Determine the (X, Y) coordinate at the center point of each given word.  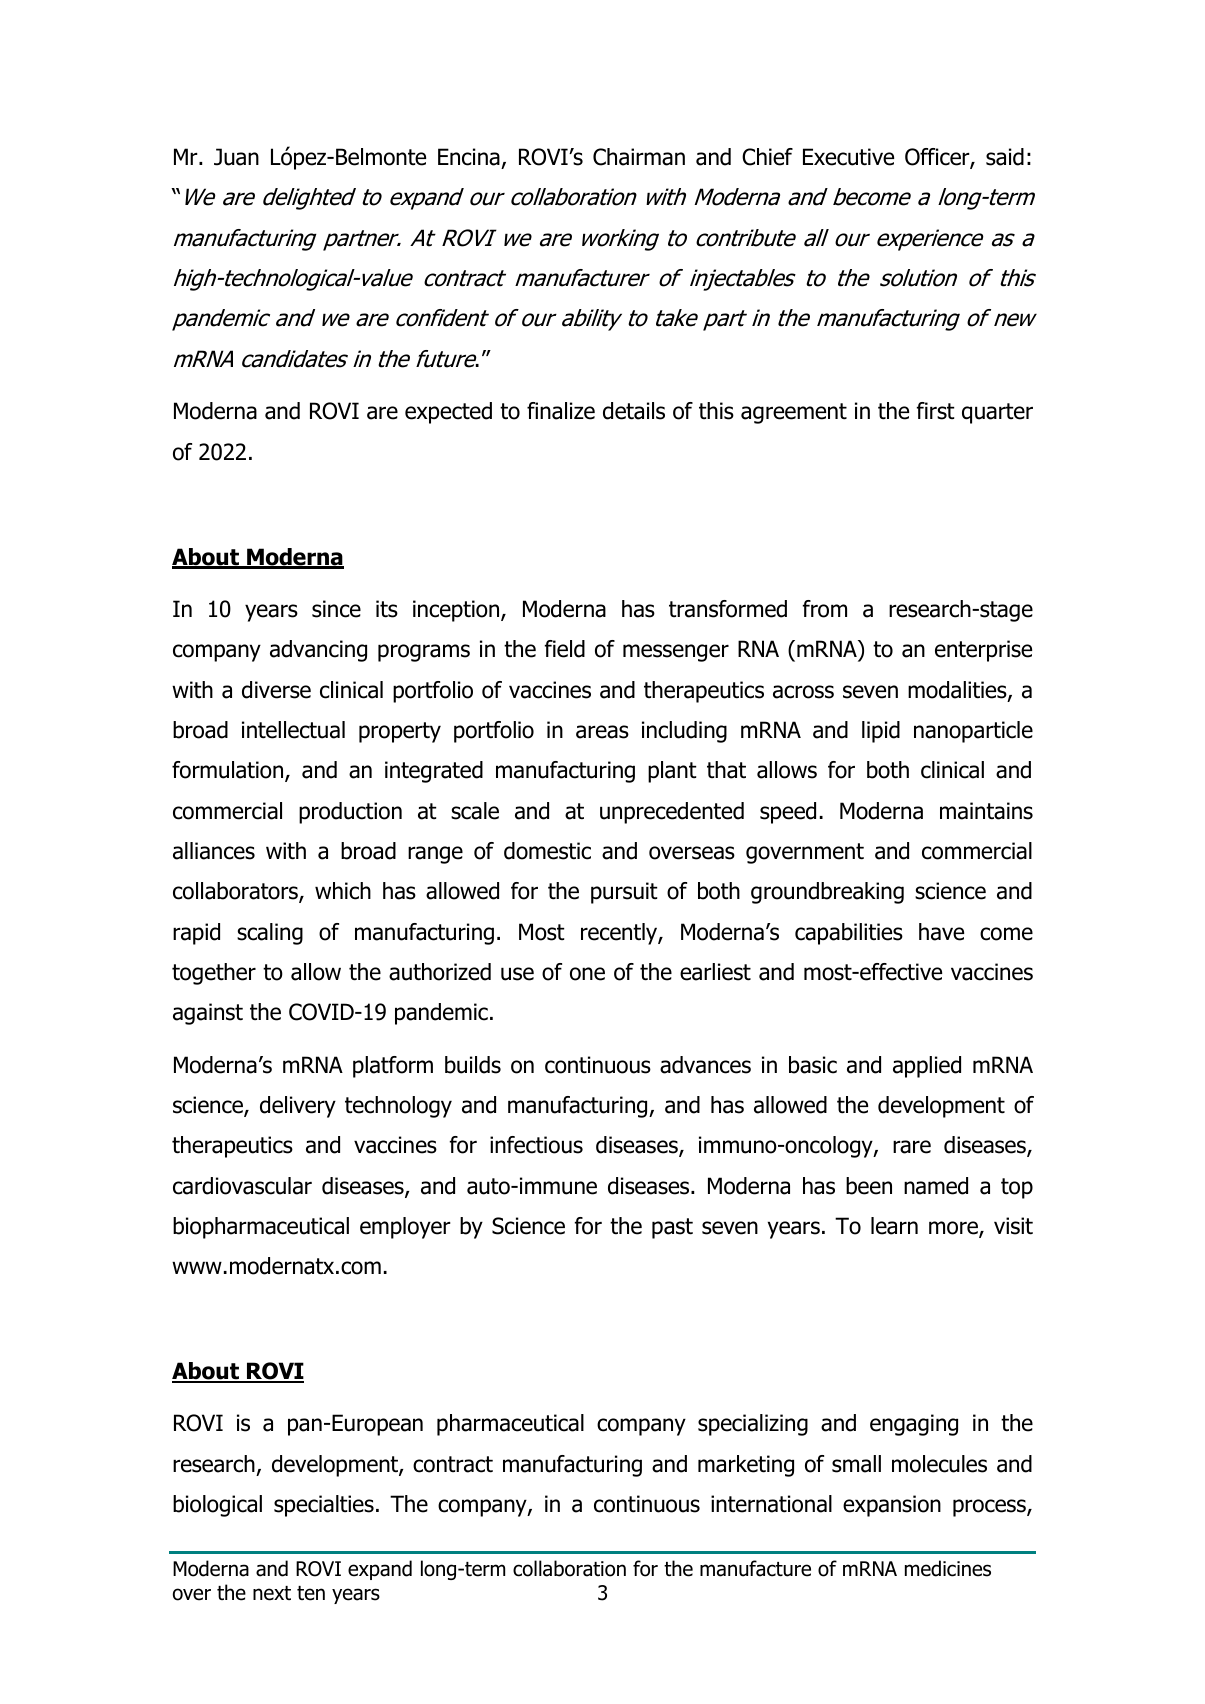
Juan (236, 157)
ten (311, 1593)
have (941, 932)
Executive (848, 157)
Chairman (639, 157)
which (343, 891)
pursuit (624, 893)
